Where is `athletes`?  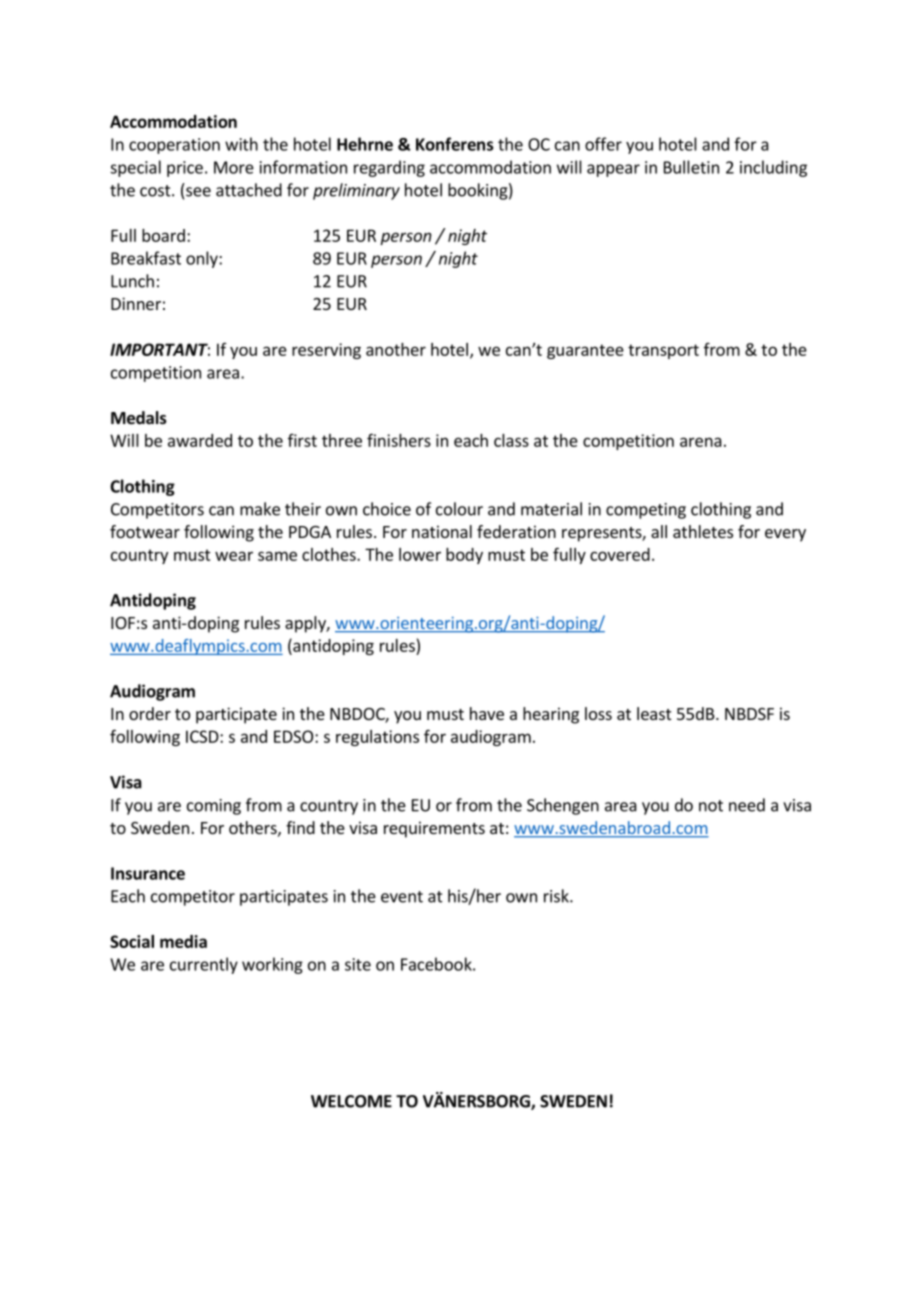
athletes is located at coordinates (703, 531).
